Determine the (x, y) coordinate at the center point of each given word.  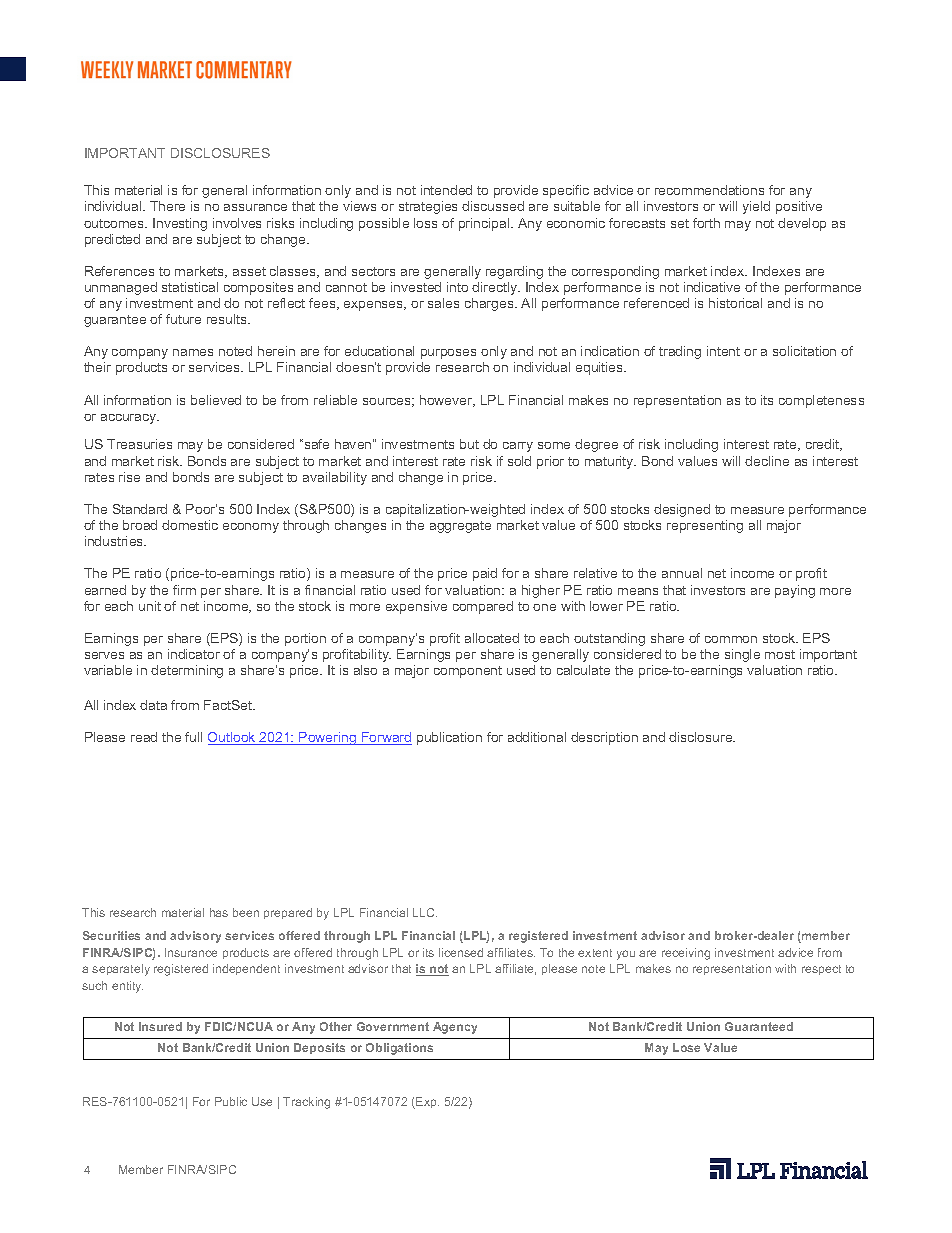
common (731, 639)
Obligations (399, 1049)
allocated (492, 638)
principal (485, 224)
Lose (686, 1047)
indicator (194, 654)
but (469, 444)
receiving (686, 954)
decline (767, 461)
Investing (180, 224)
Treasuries (139, 444)
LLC (425, 912)
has (219, 912)
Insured (160, 1026)
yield (756, 207)
